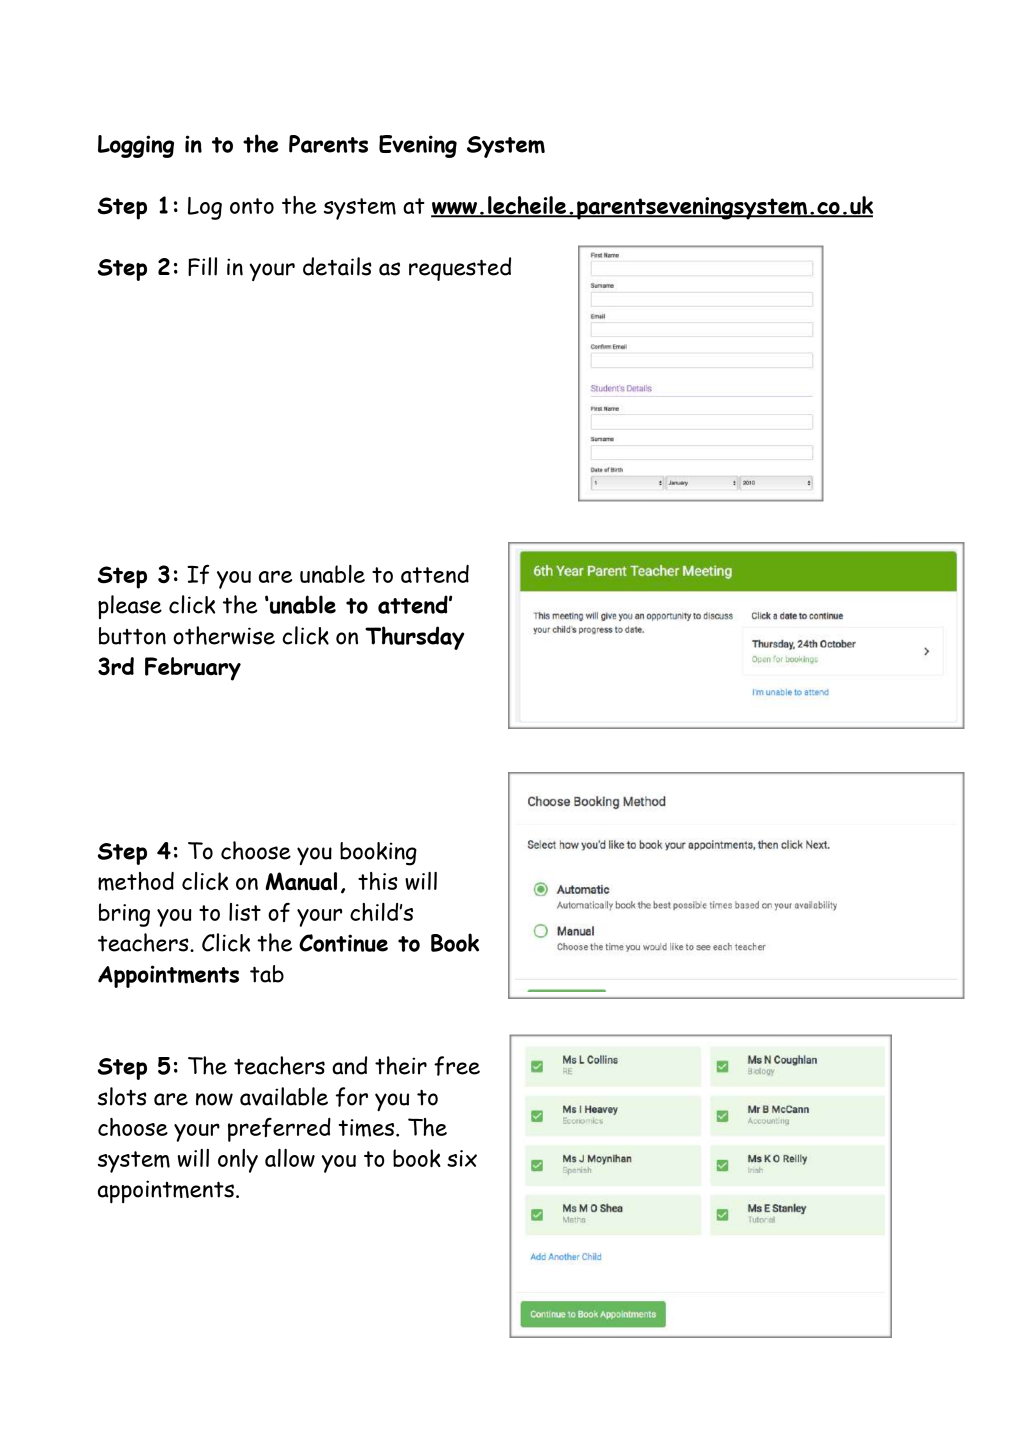 This document has height=1438, width=1017. What do you see at coordinates (122, 1096) in the document?
I see `slots` at bounding box center [122, 1096].
